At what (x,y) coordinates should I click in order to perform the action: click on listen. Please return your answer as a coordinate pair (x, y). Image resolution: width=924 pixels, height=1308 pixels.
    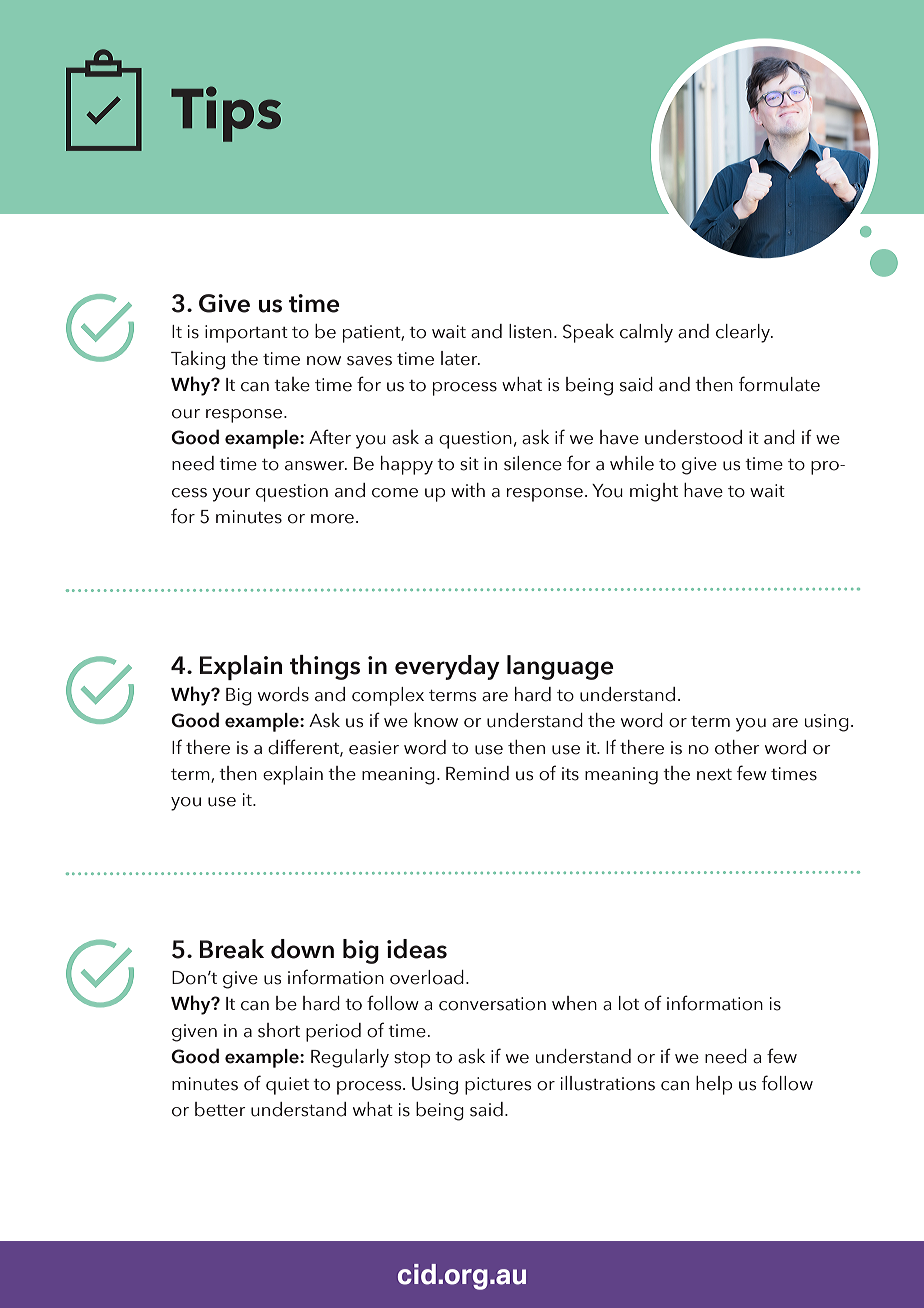
    Looking at the image, I should click on (530, 331).
